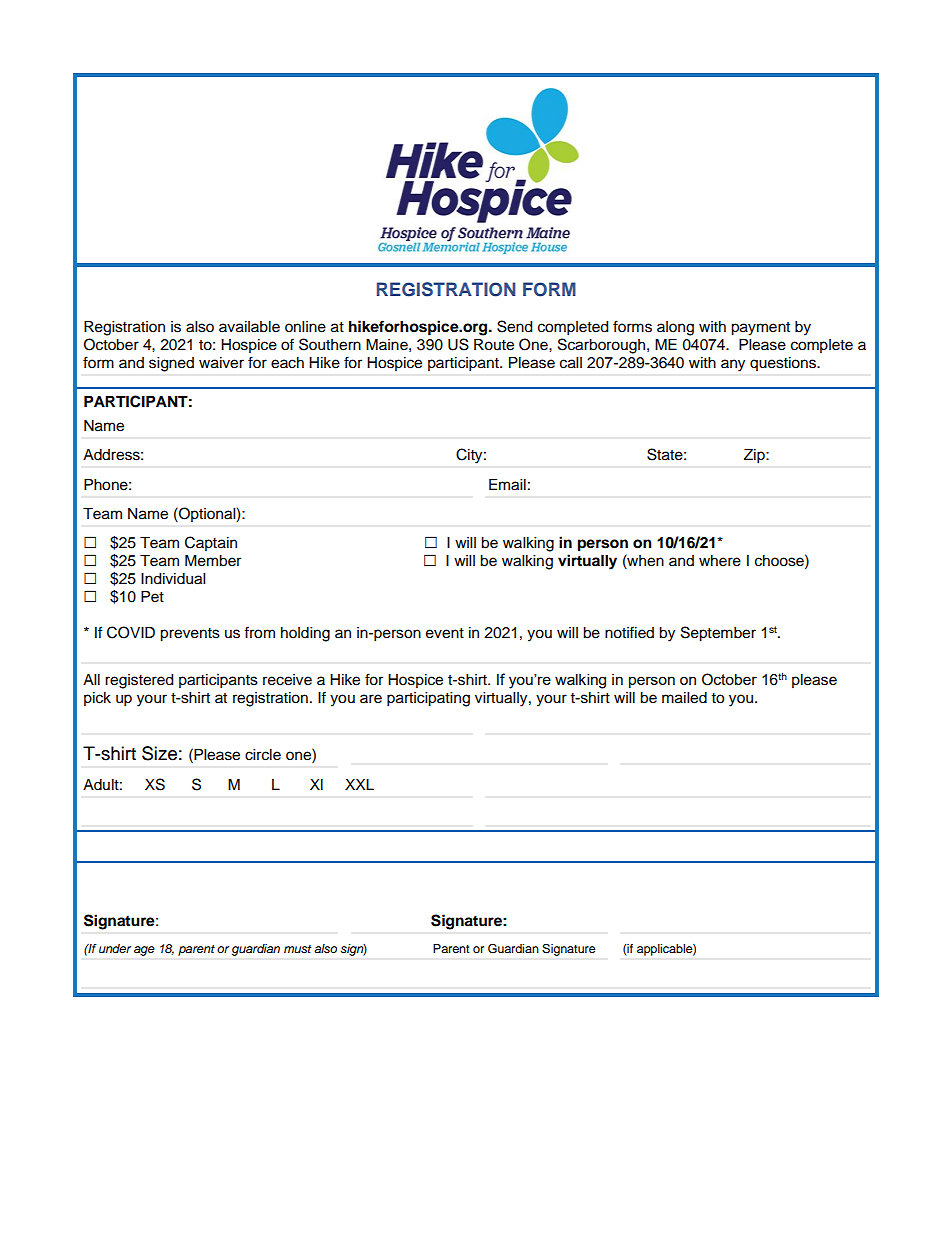 The image size is (952, 1233). Describe the element at coordinates (675, 328) in the document. I see `along` at that location.
